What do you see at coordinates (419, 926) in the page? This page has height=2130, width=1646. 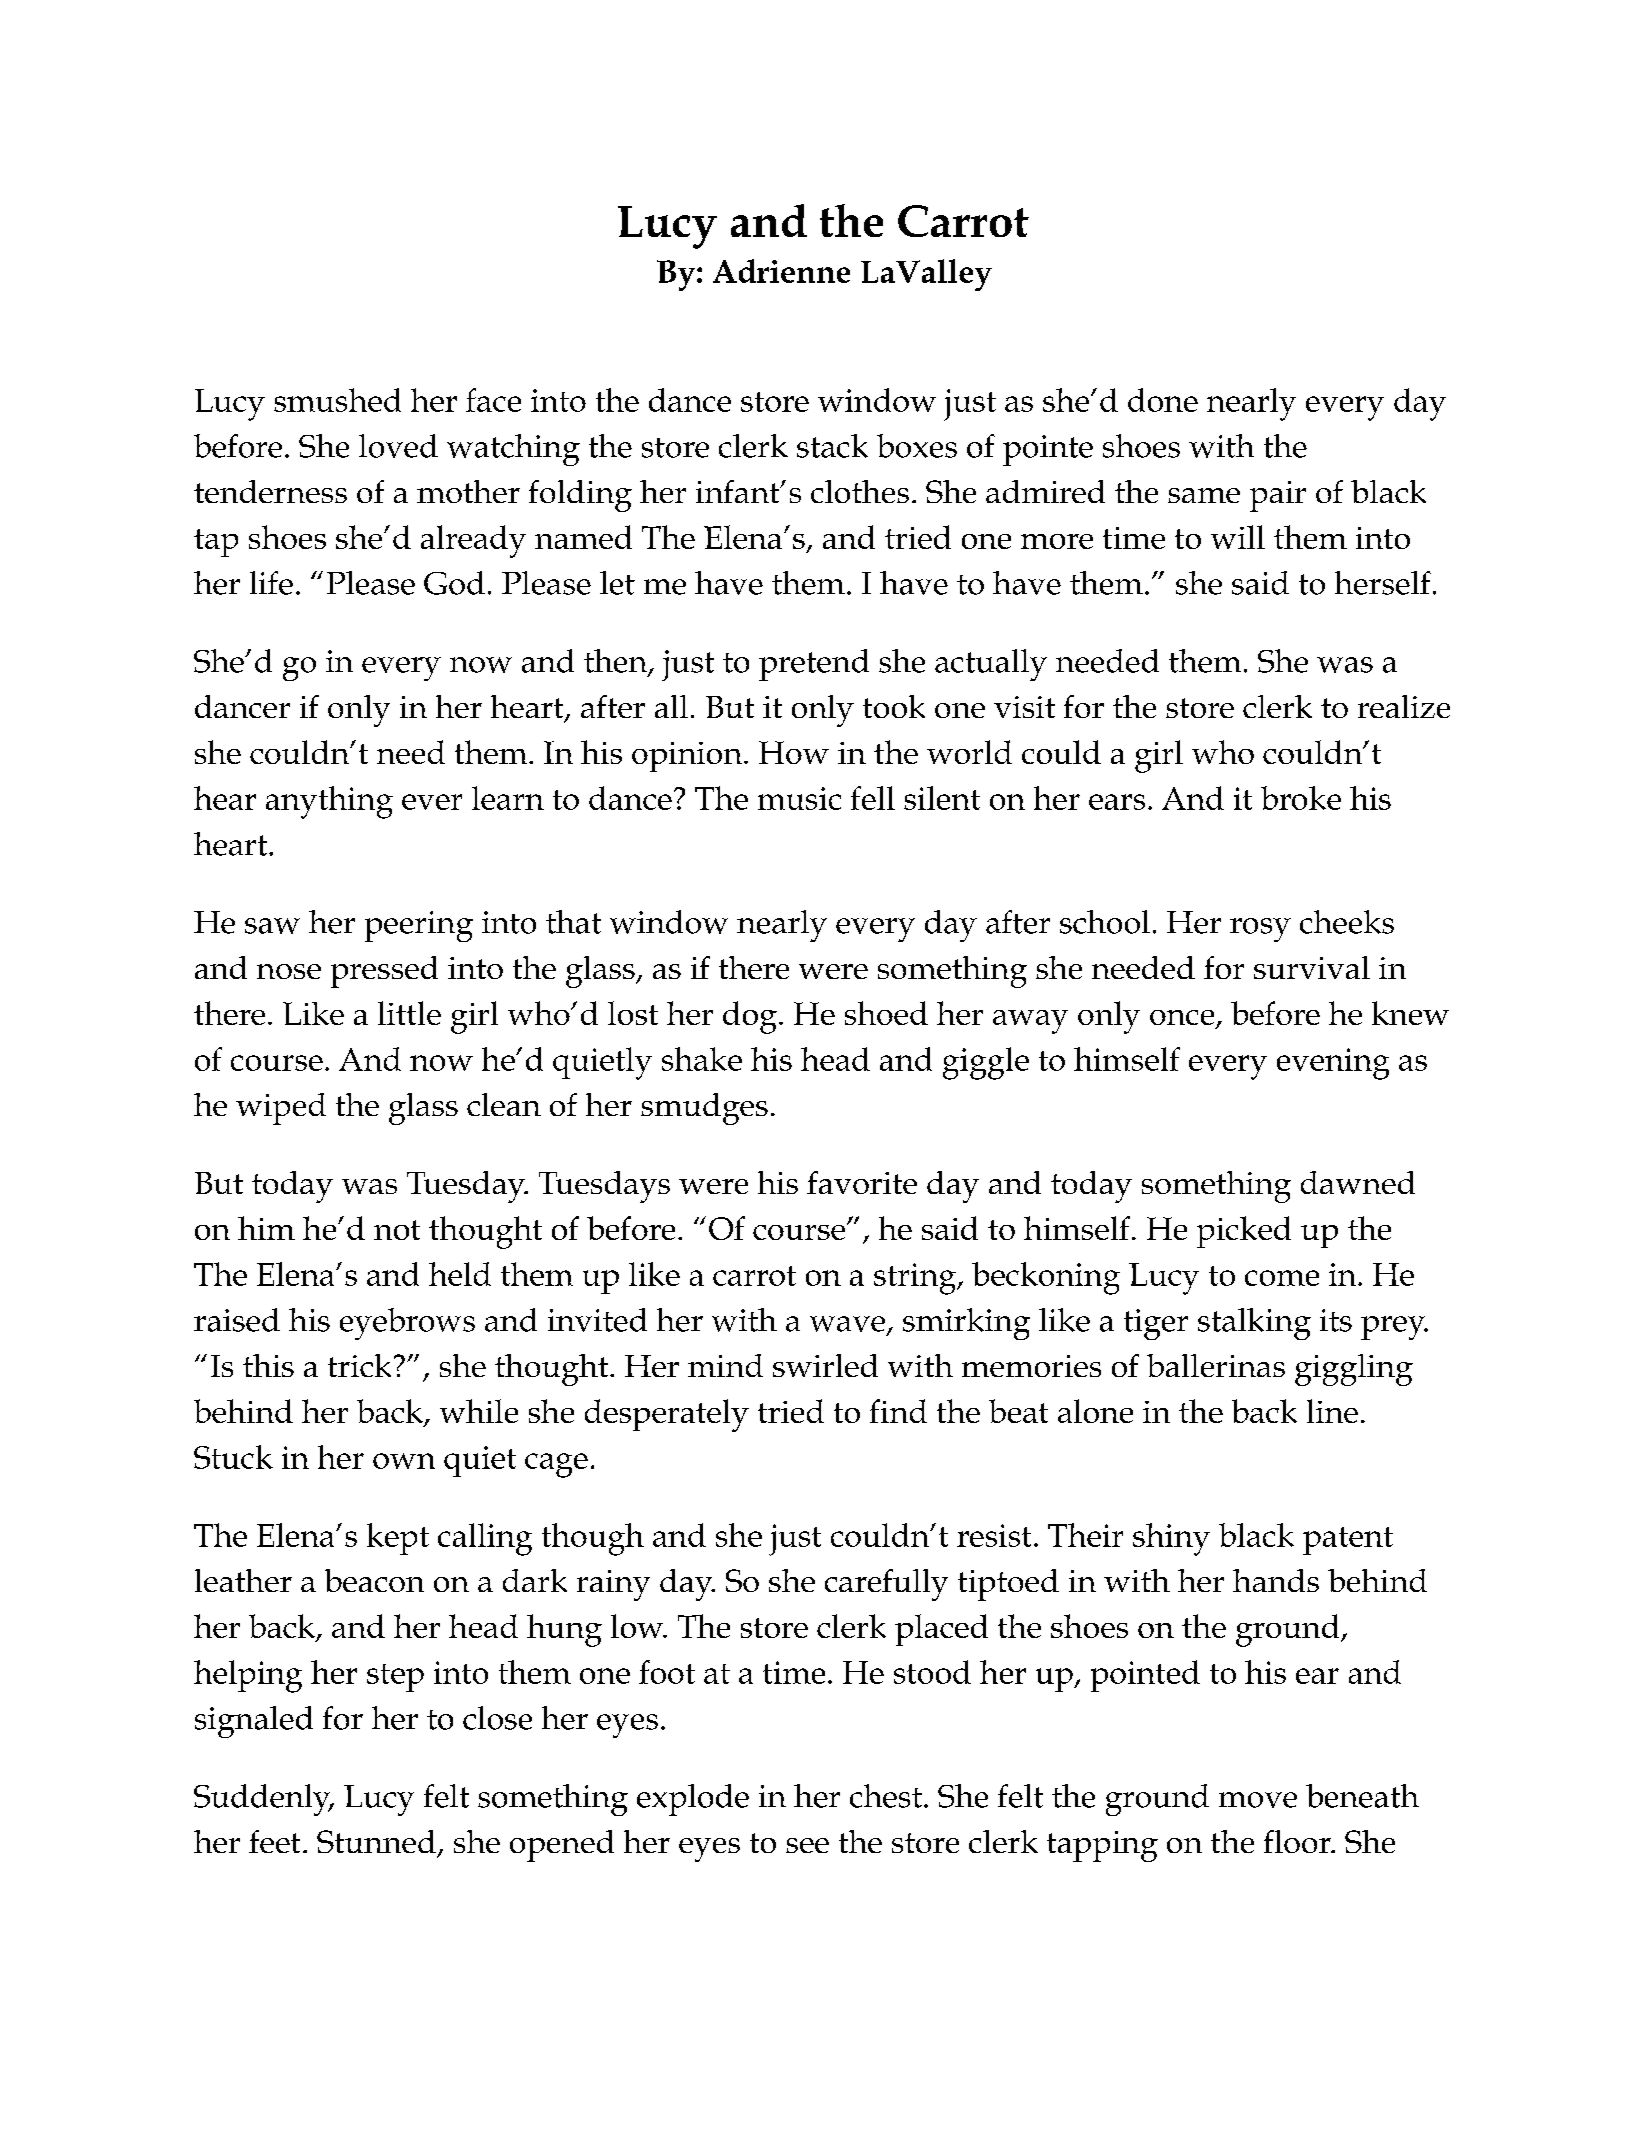 I see `peering` at bounding box center [419, 926].
